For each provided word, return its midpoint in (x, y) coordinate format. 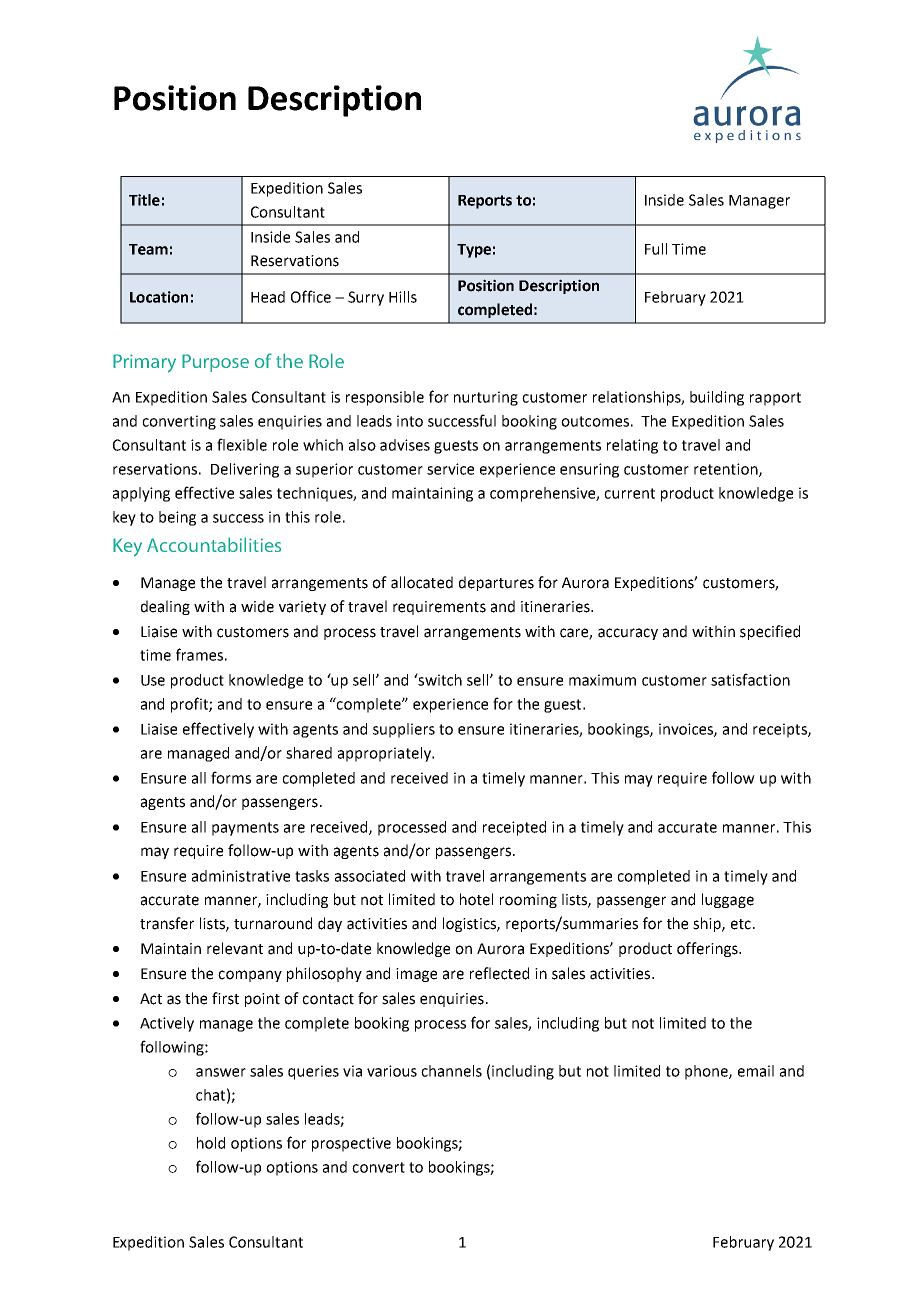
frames (199, 654)
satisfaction (750, 679)
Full (656, 249)
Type (474, 251)
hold (211, 1143)
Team (148, 249)
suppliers (404, 730)
